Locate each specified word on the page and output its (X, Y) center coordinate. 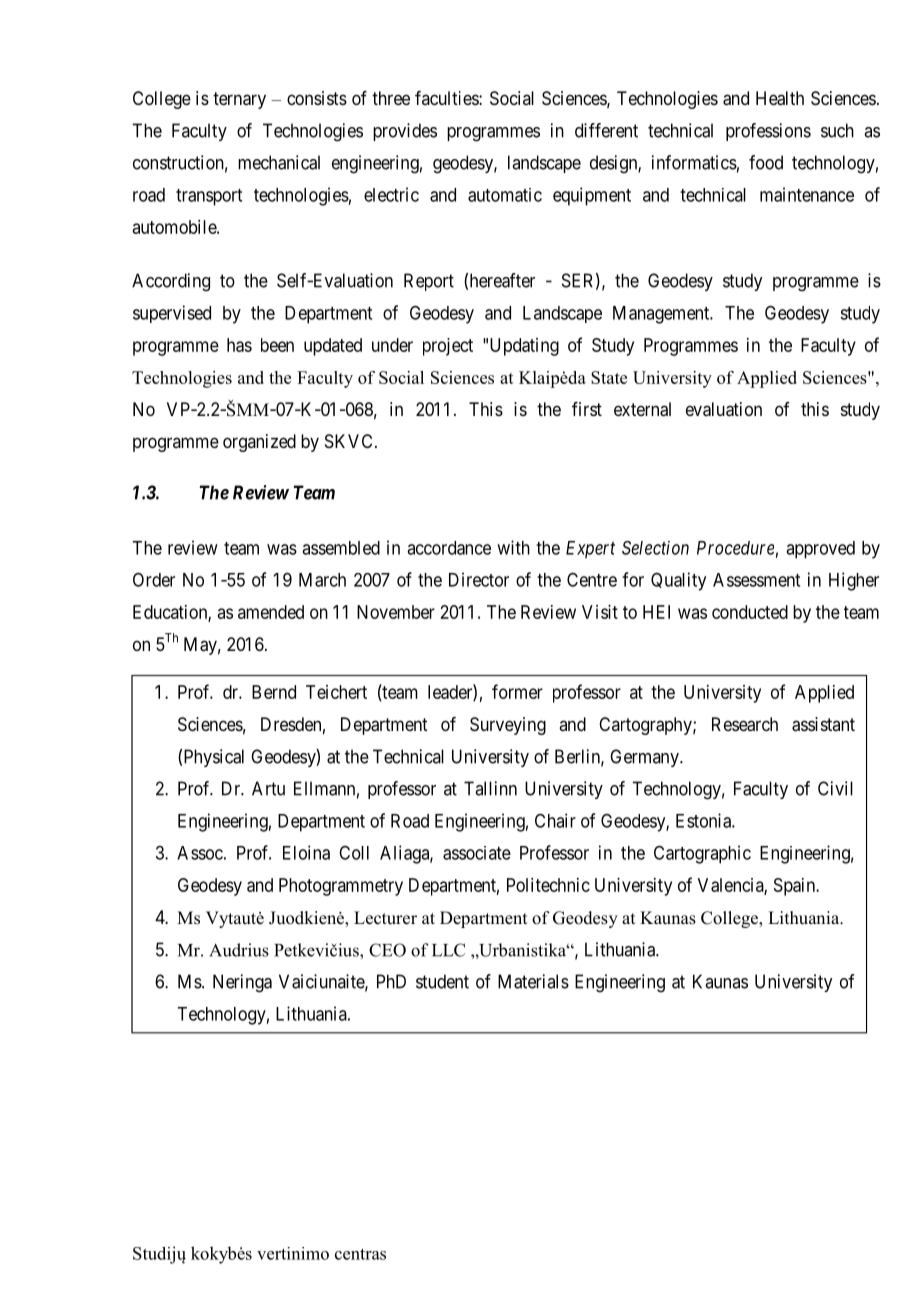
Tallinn (490, 788)
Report (429, 282)
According (171, 282)
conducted (750, 612)
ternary (239, 100)
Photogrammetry (341, 887)
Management (662, 315)
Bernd (274, 692)
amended (271, 612)
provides (405, 132)
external (642, 409)
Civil (835, 788)
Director (479, 579)
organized (259, 443)
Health (780, 98)
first (587, 409)
